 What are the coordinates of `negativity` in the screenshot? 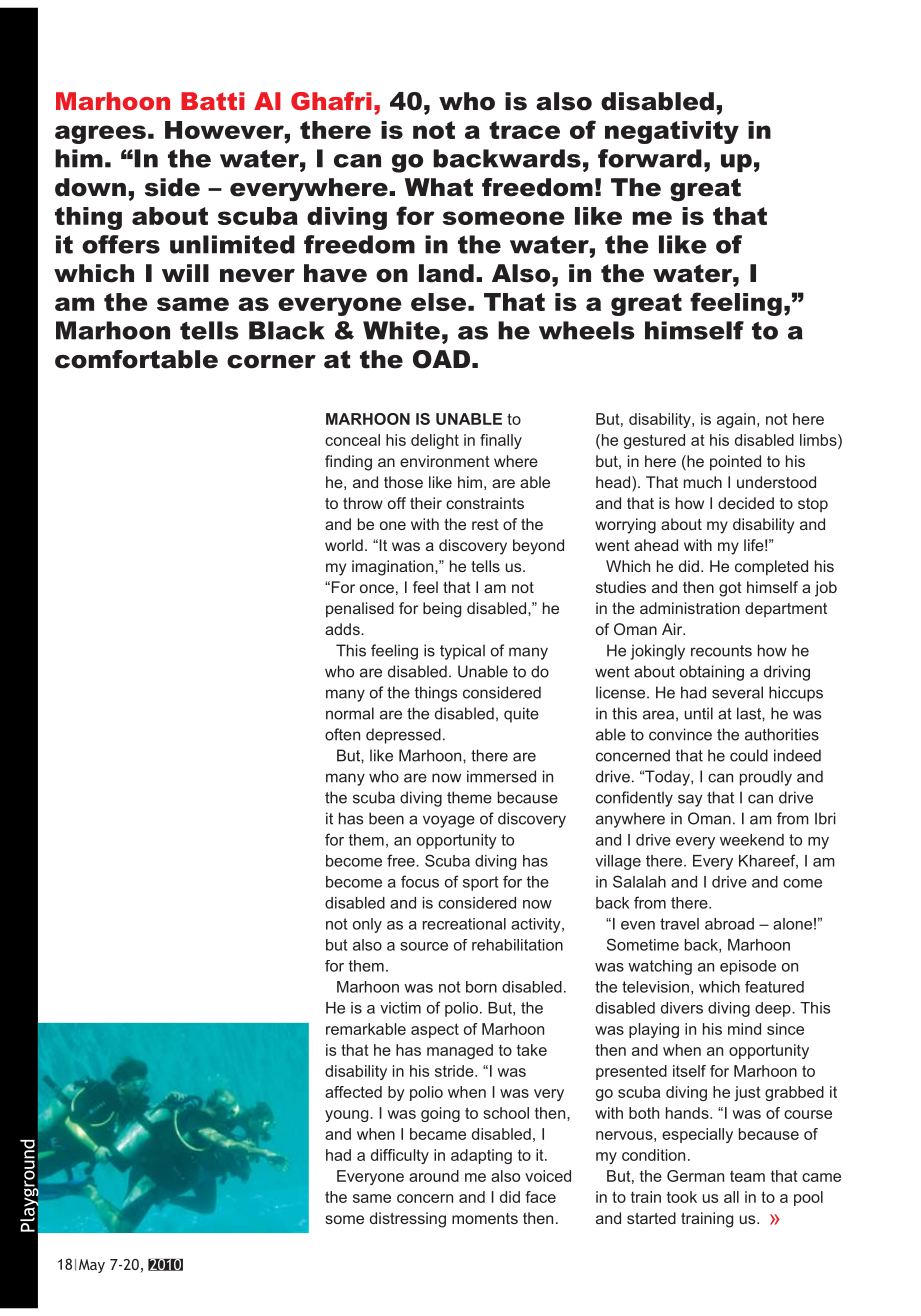 It's located at (672, 132).
